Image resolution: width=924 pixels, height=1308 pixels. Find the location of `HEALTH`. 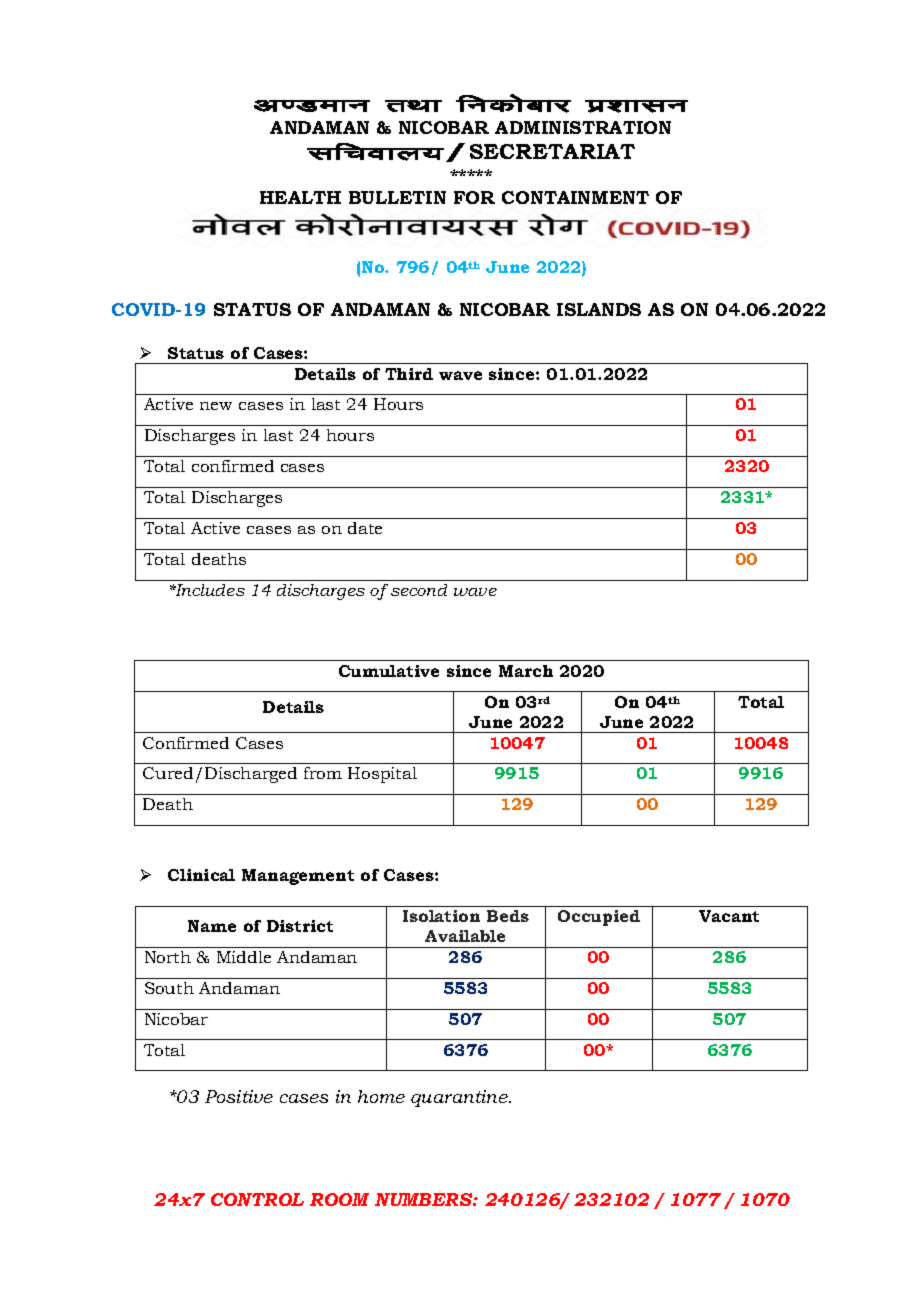

HEALTH is located at coordinates (300, 197).
